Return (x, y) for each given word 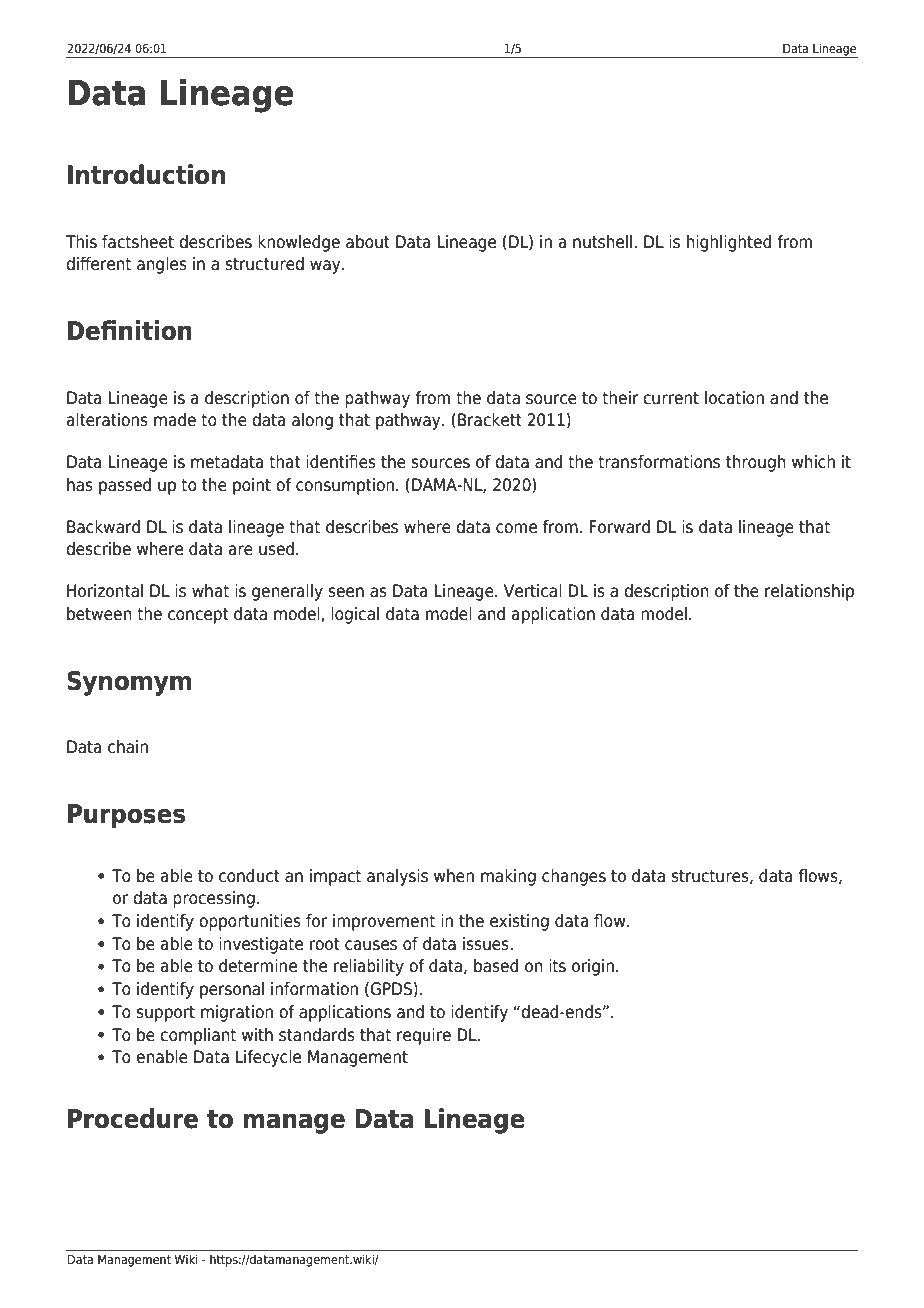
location (734, 398)
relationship (809, 592)
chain (128, 747)
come (516, 528)
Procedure (133, 1118)
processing (214, 899)
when (454, 876)
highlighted (729, 243)
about (368, 242)
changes (574, 877)
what (210, 591)
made (175, 420)
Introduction (146, 174)
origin (593, 967)
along (312, 421)
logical (355, 615)
